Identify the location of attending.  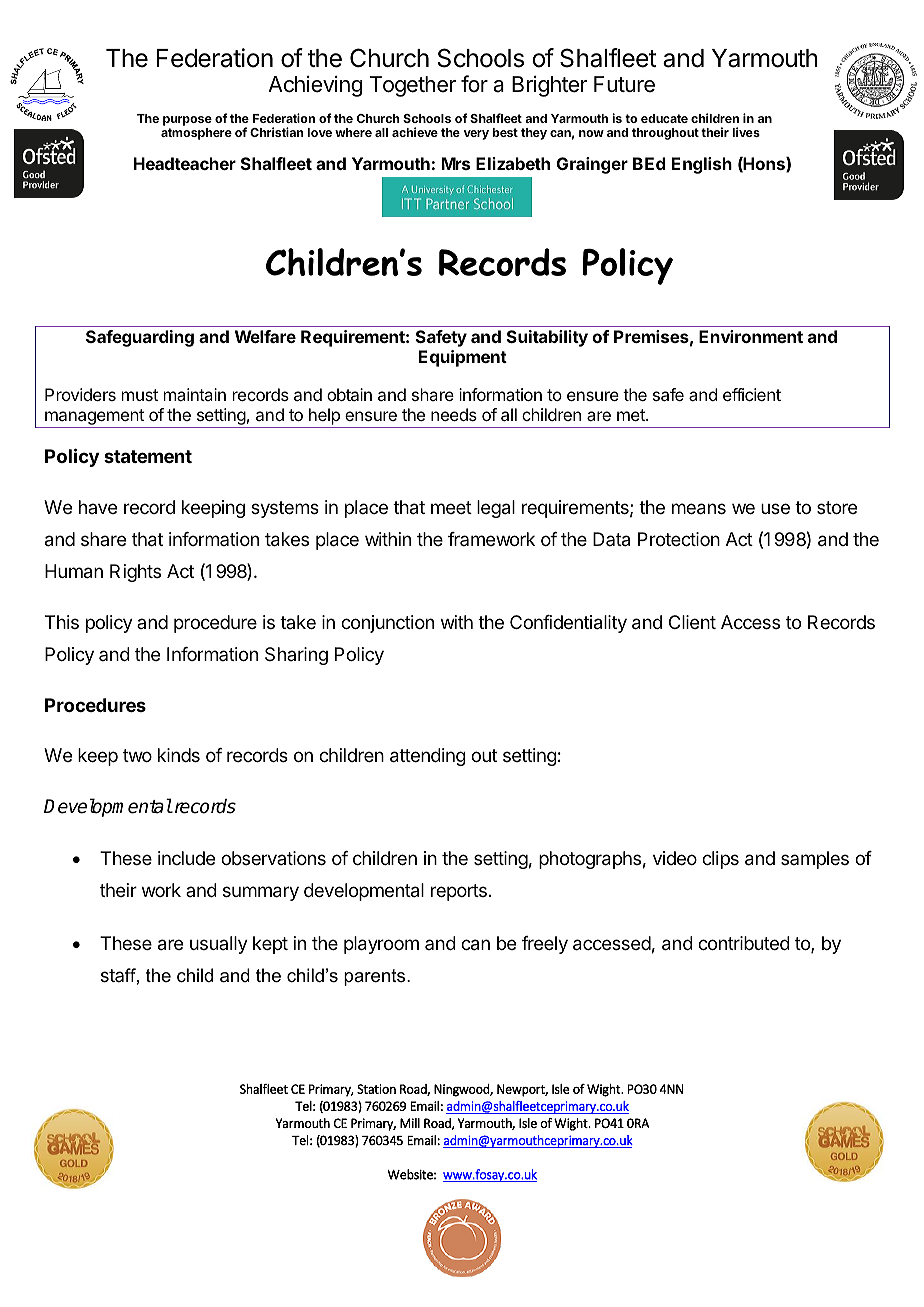
(428, 757).
